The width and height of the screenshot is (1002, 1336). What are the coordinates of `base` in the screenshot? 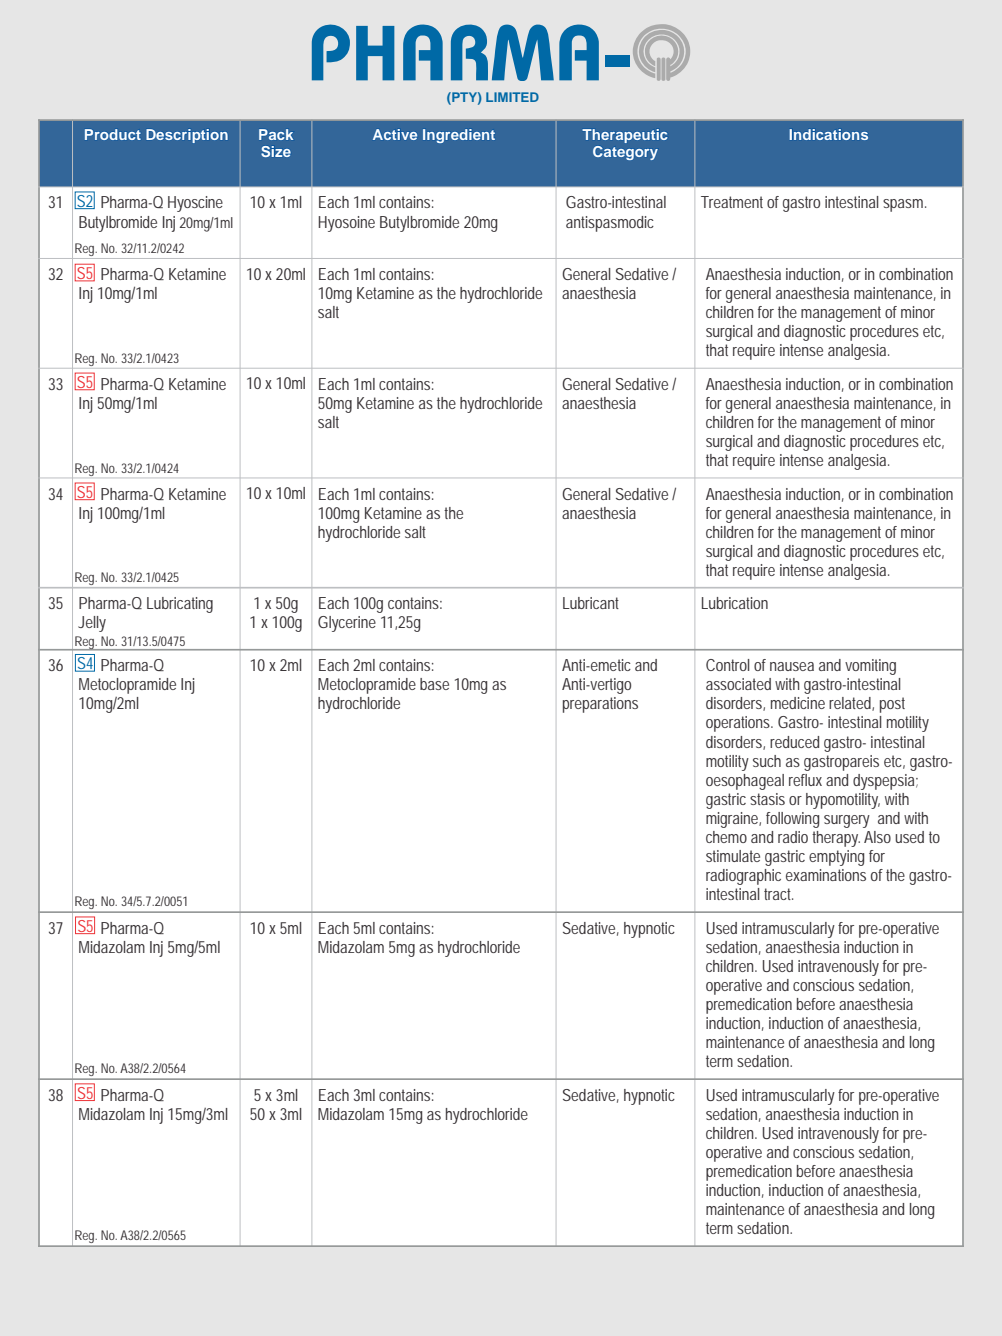 It's located at (434, 684).
